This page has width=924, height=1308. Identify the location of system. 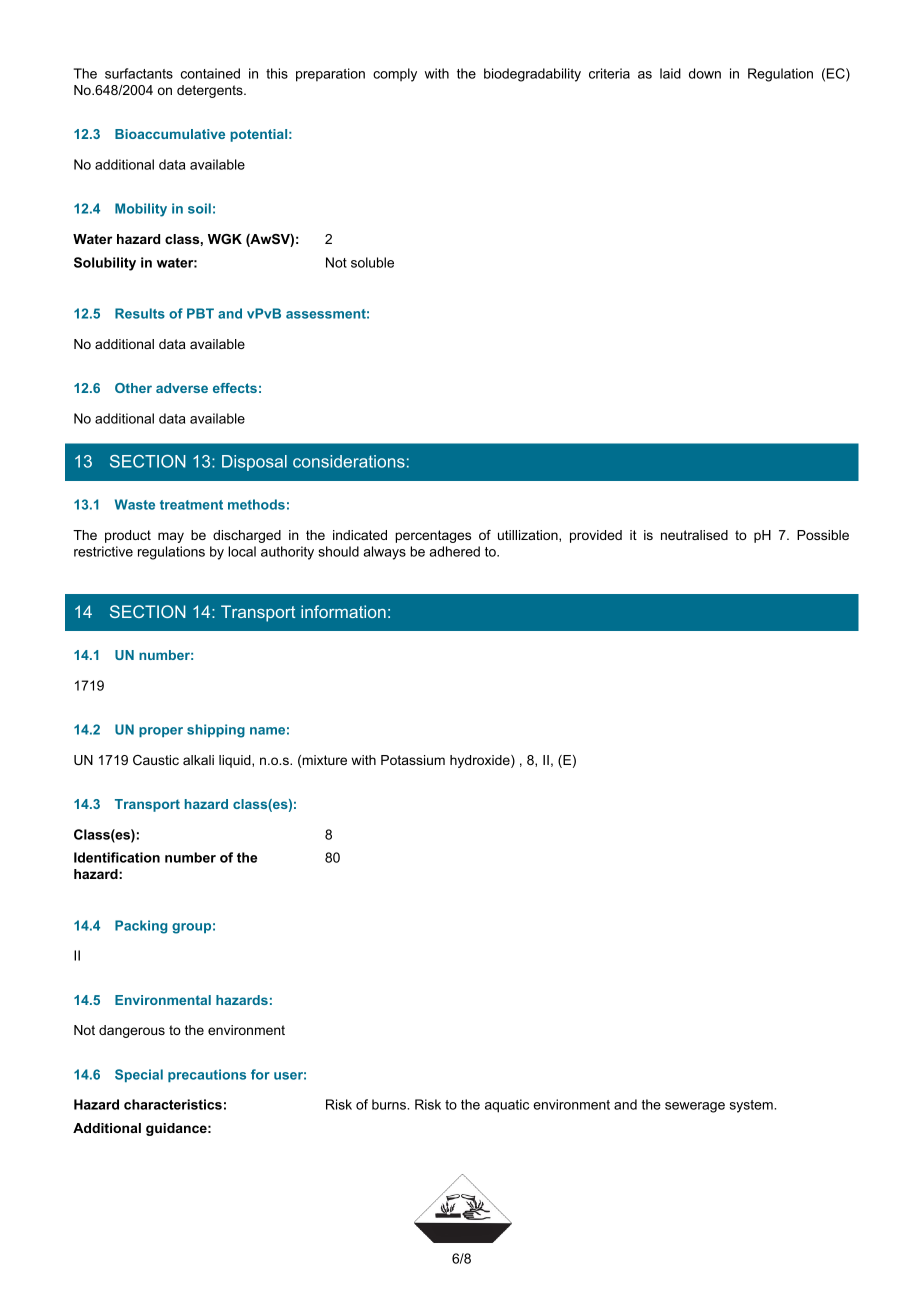
(752, 1106).
